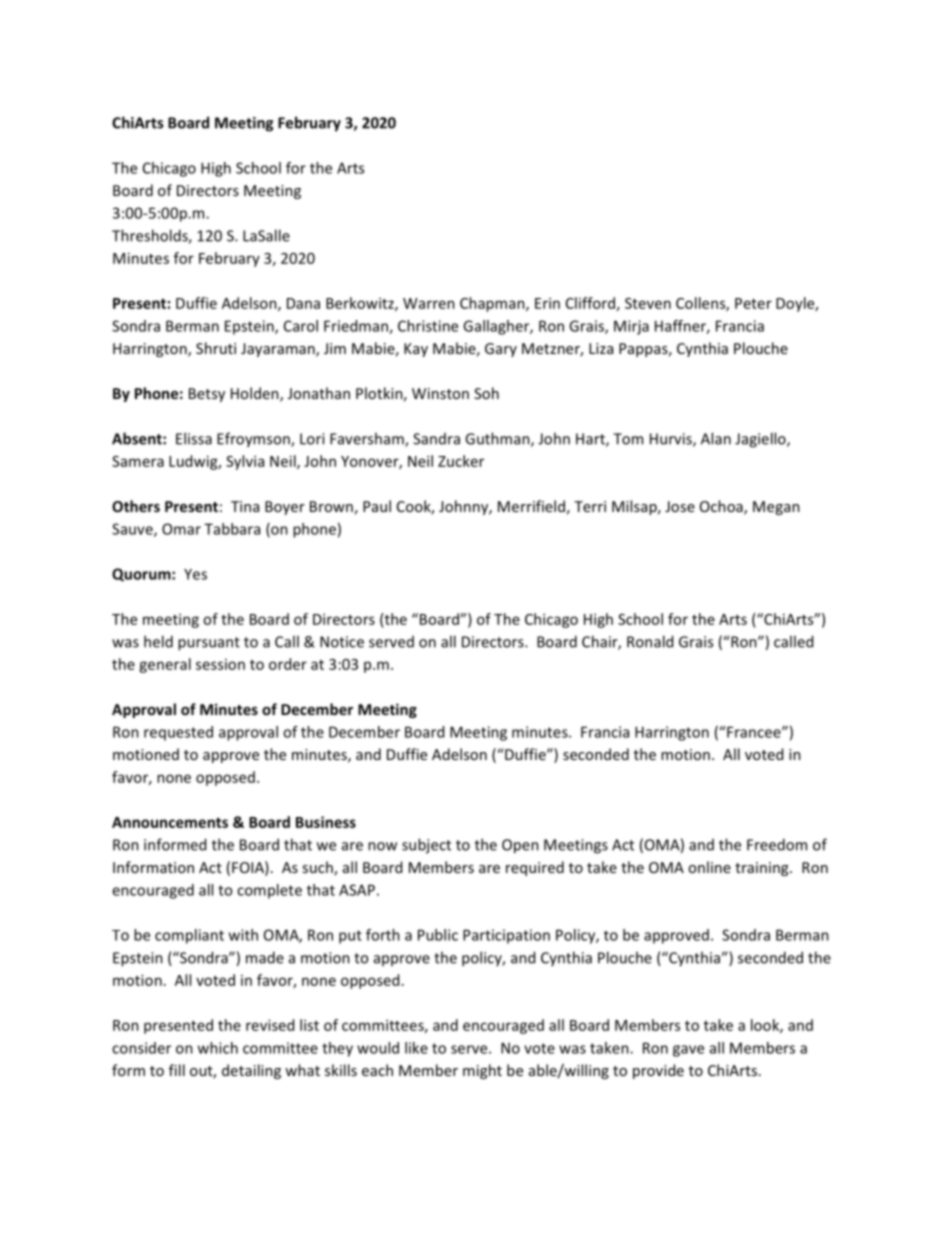 This screenshot has width=952, height=1233. What do you see at coordinates (218, 1048) in the screenshot?
I see `which` at bounding box center [218, 1048].
